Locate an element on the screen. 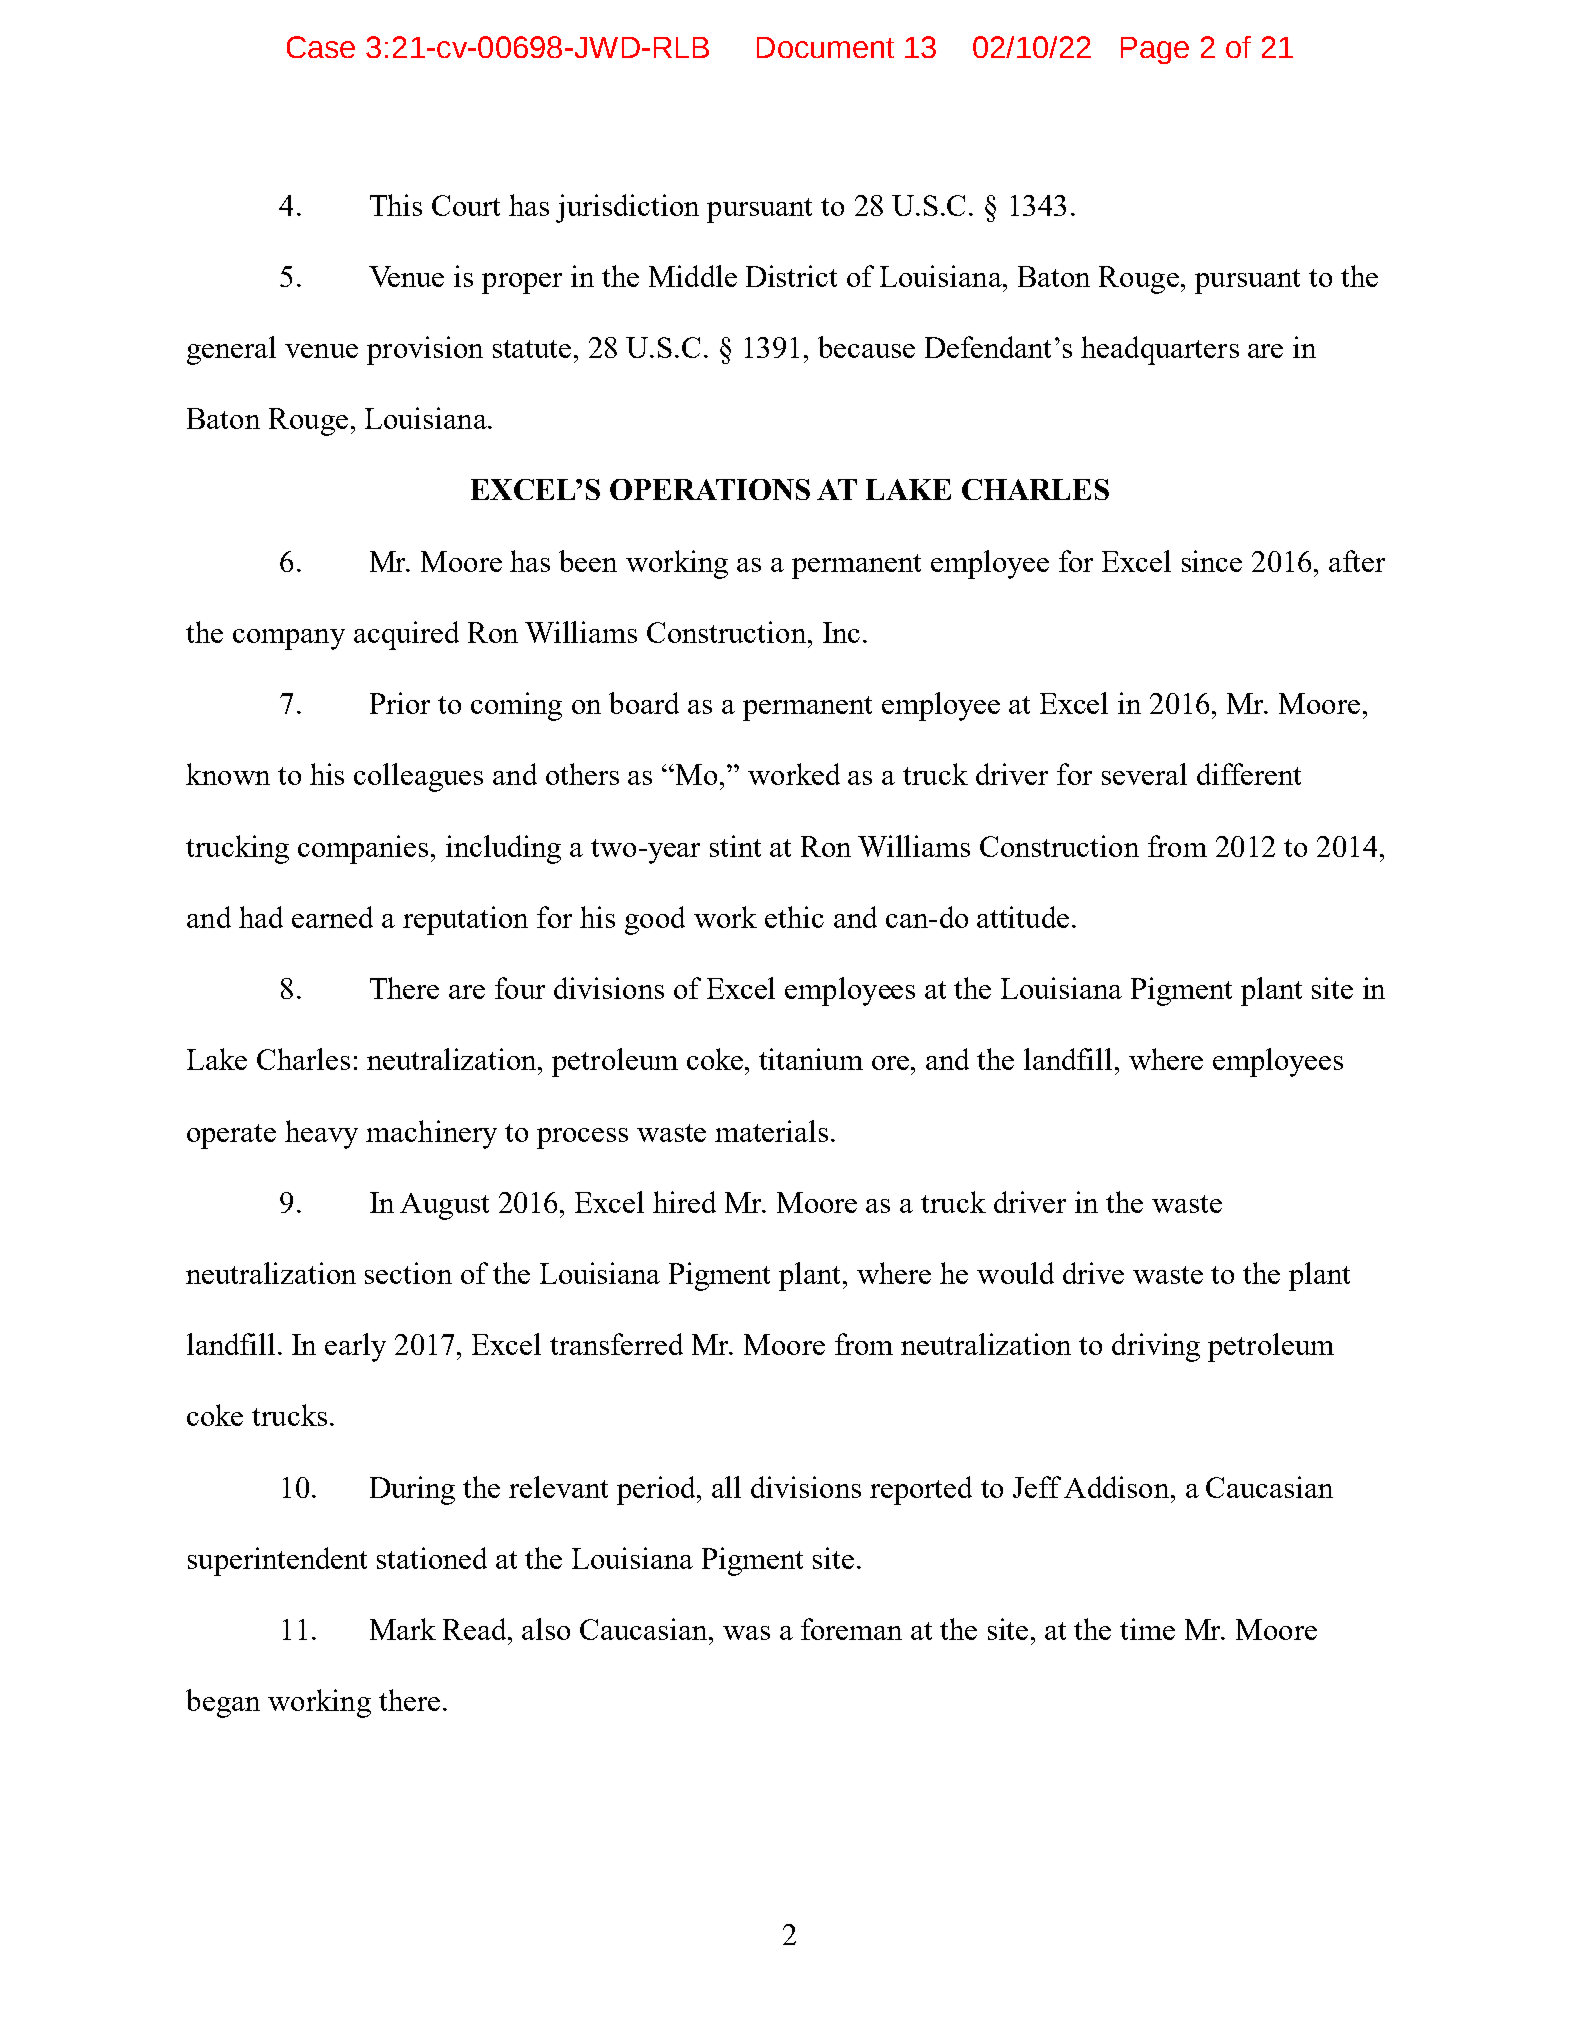  Document is located at coordinates (825, 47).
